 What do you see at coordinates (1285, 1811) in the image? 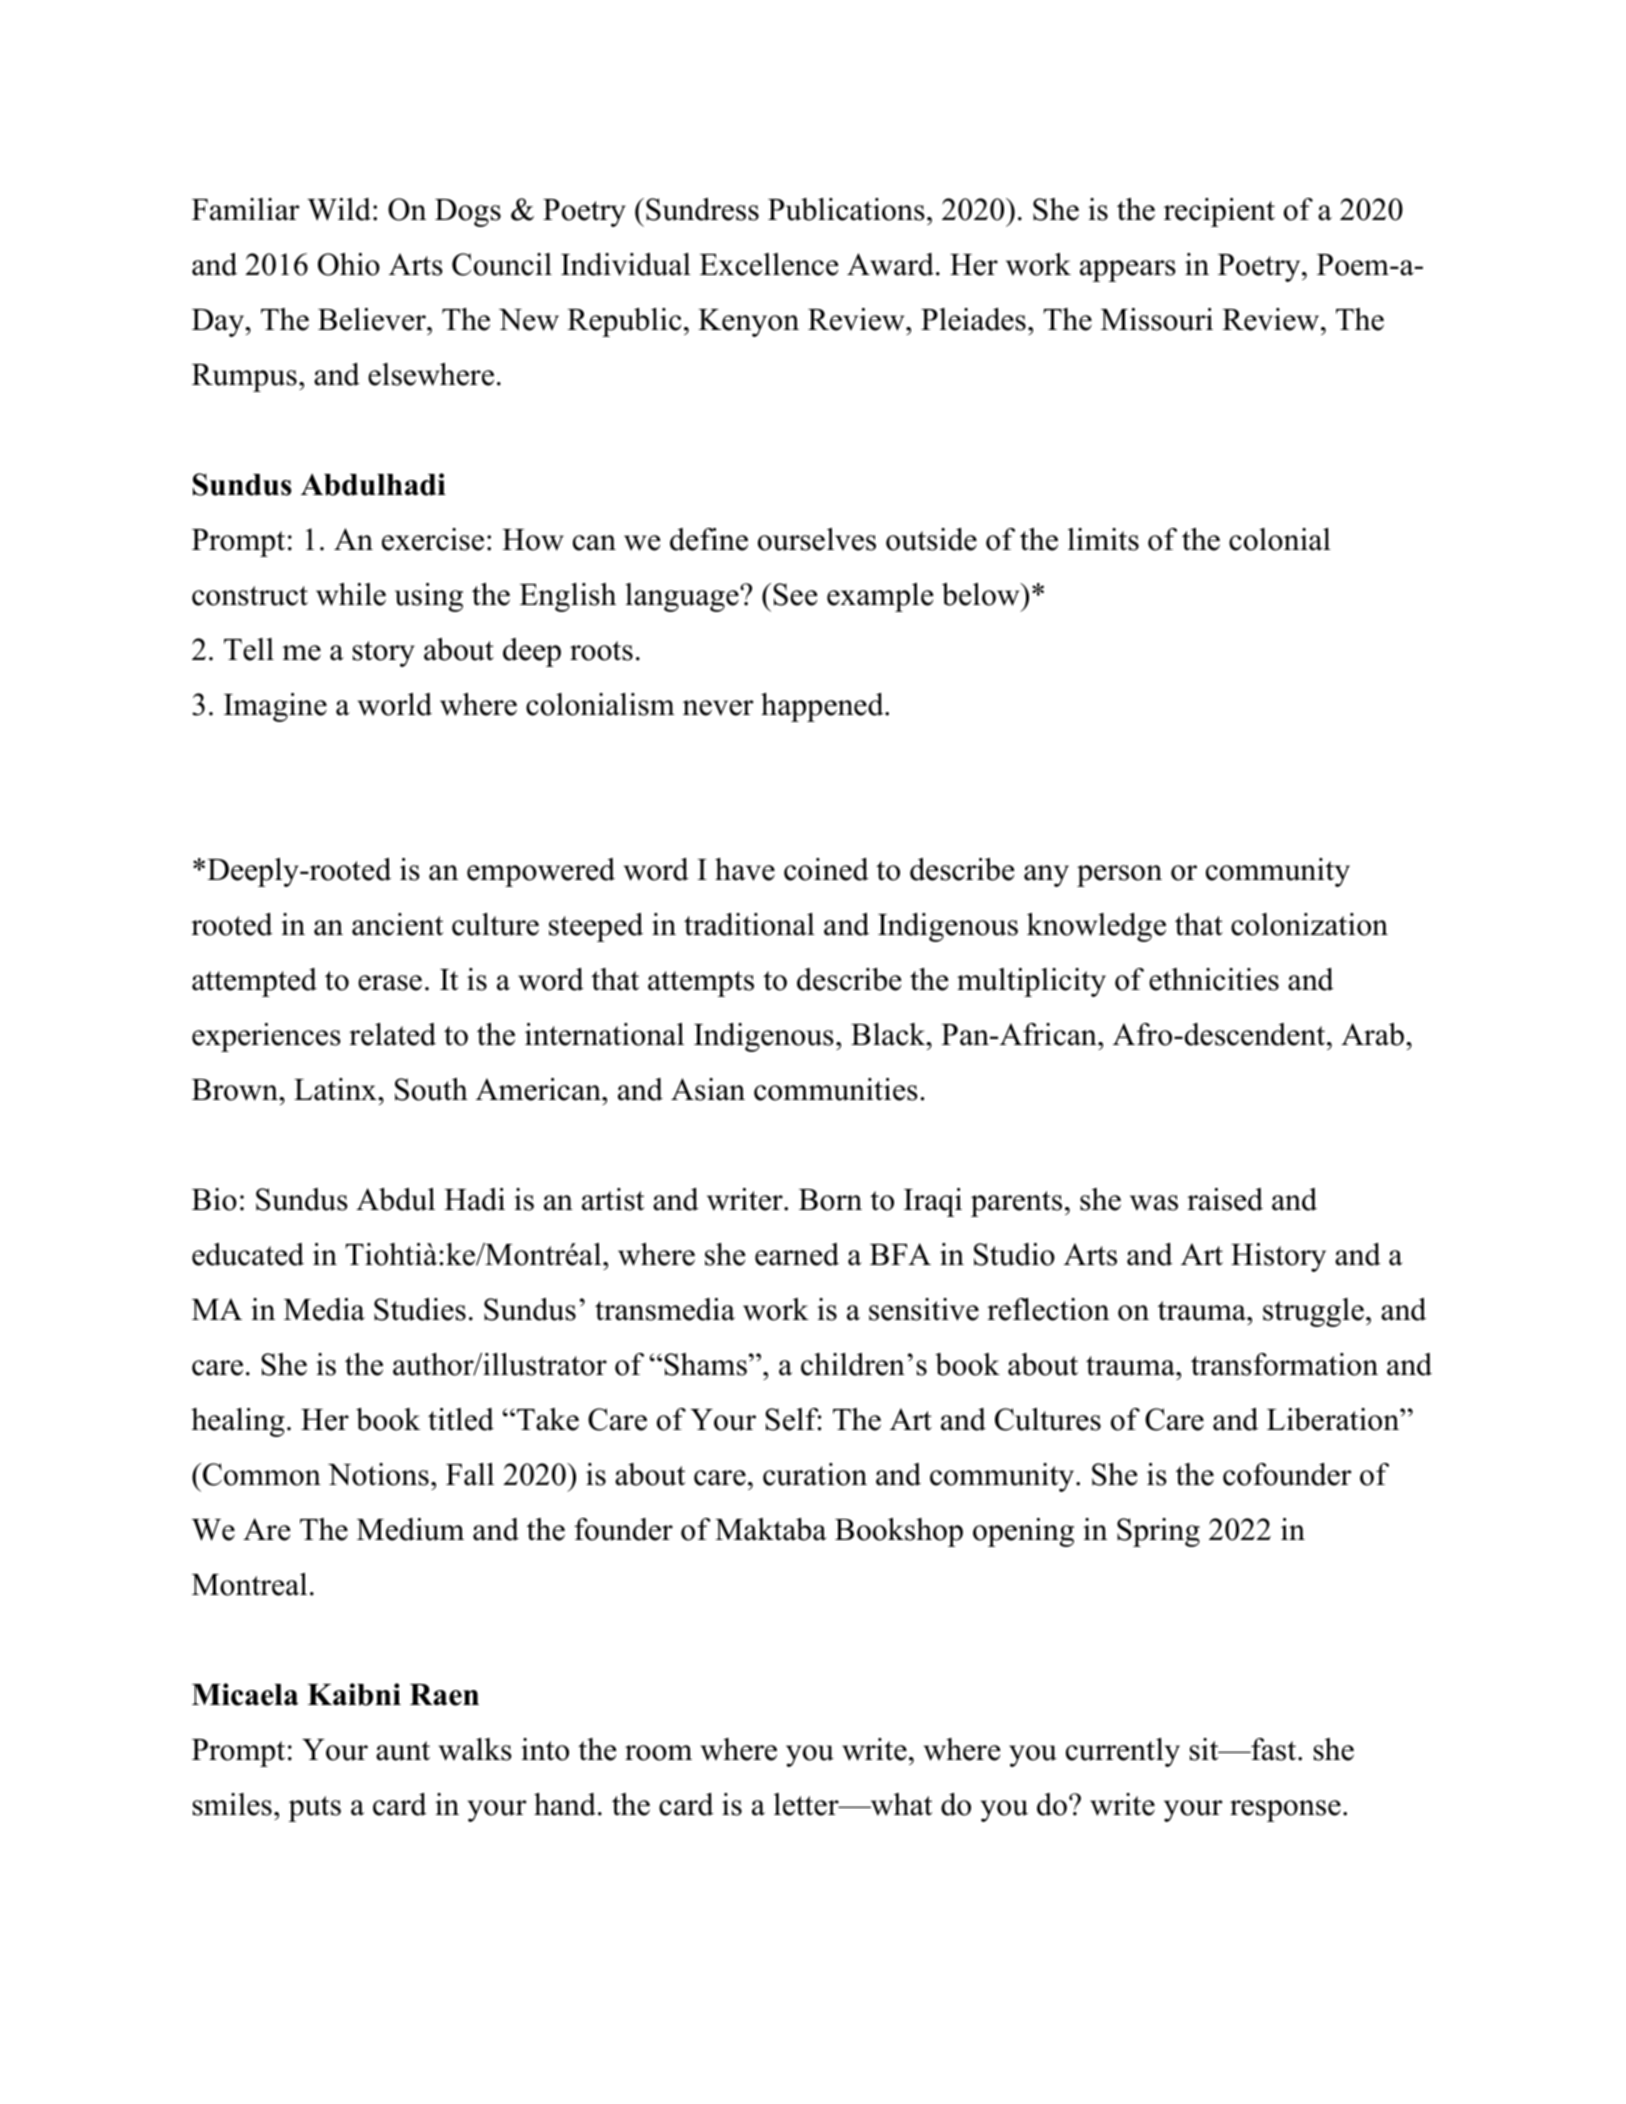
I see `response` at bounding box center [1285, 1811].
